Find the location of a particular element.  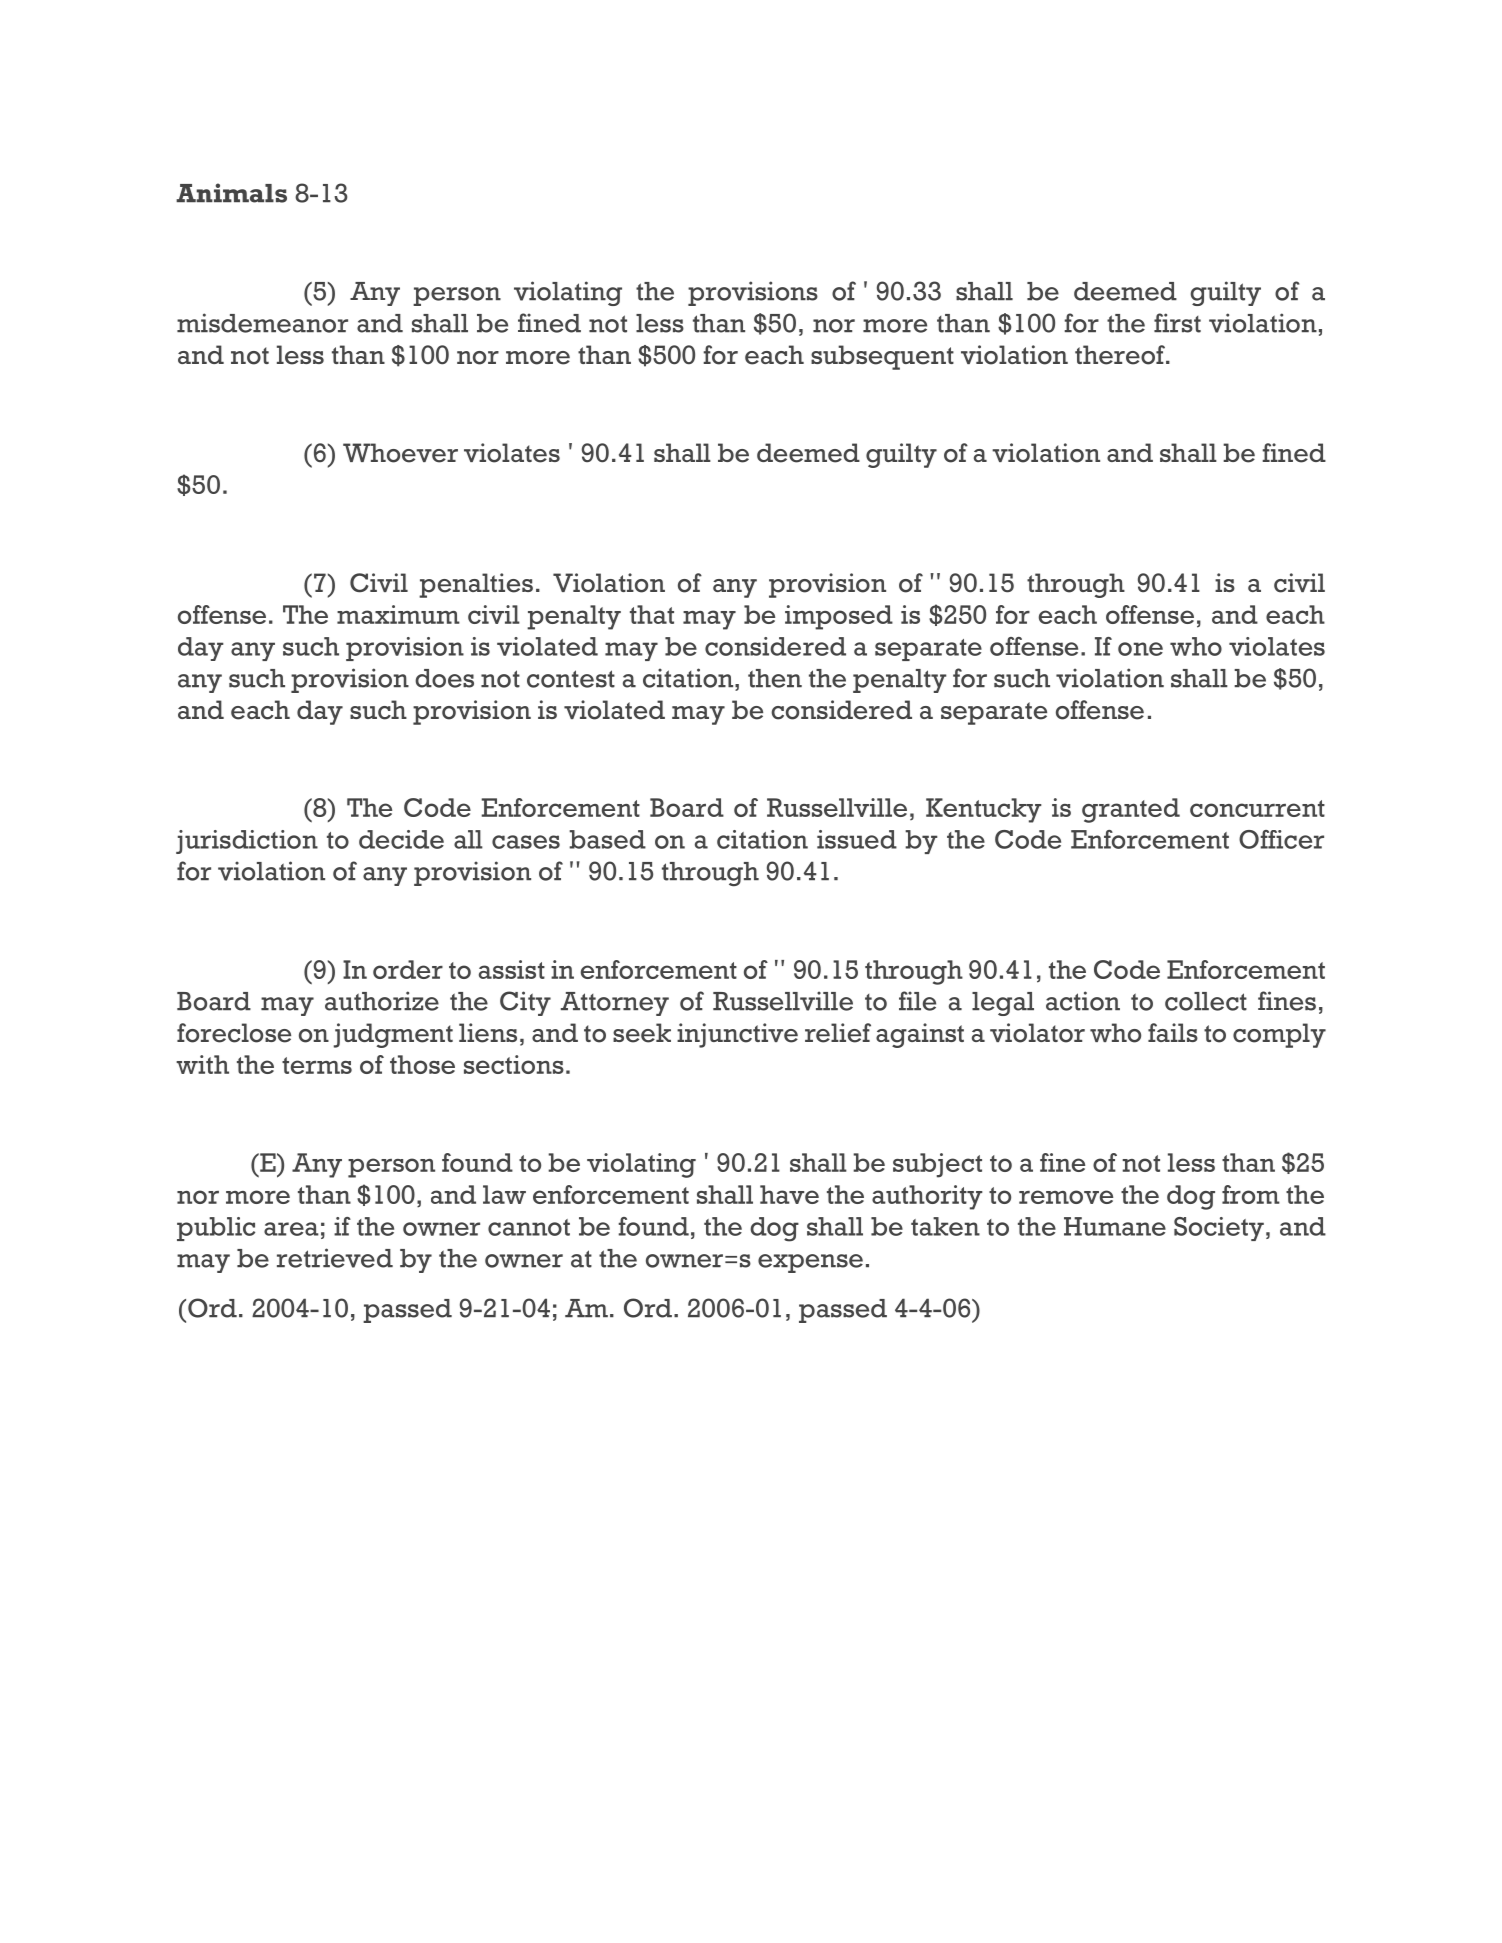

one is located at coordinates (1140, 649).
